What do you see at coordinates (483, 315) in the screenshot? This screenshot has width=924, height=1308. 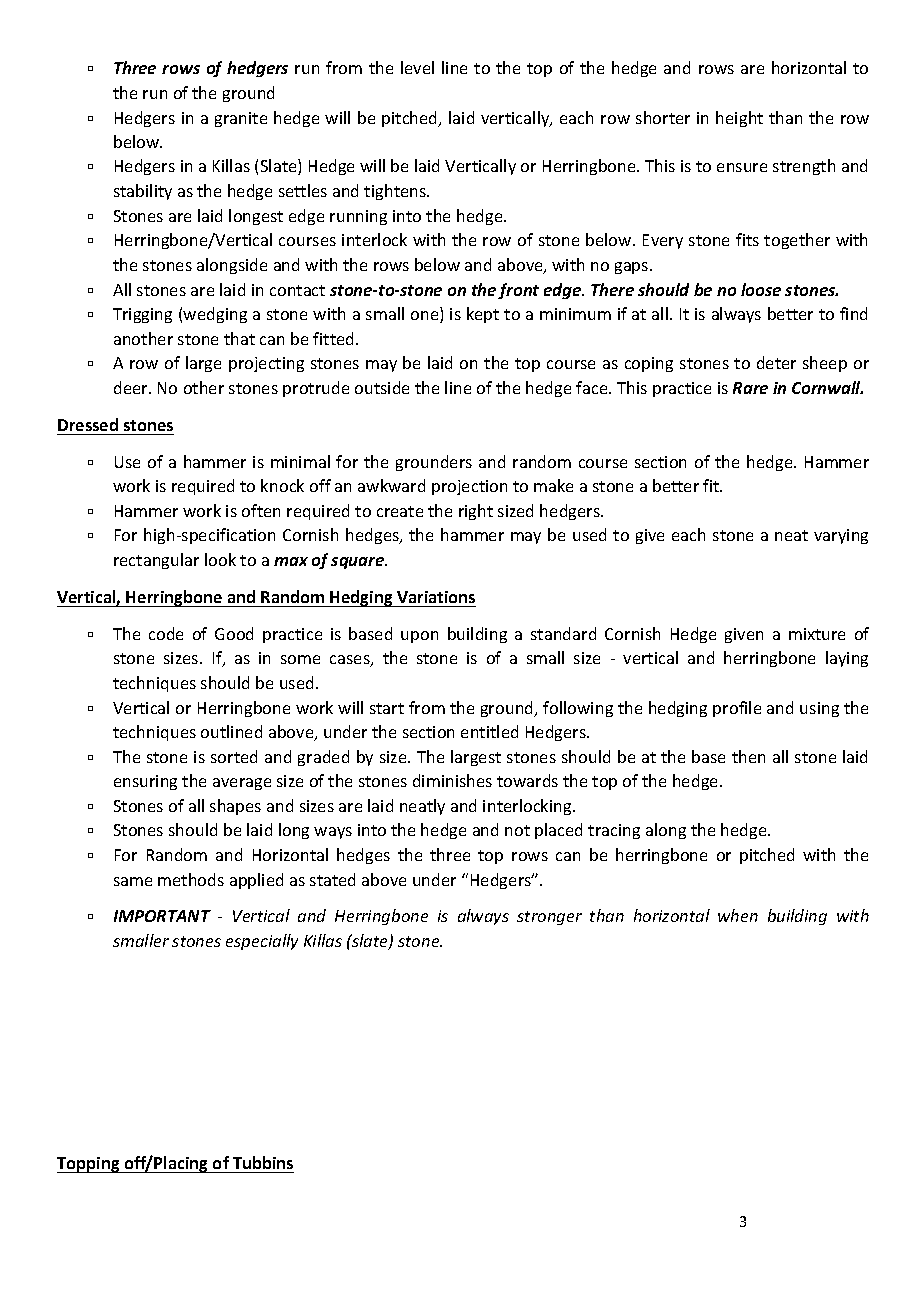 I see `kept` at bounding box center [483, 315].
